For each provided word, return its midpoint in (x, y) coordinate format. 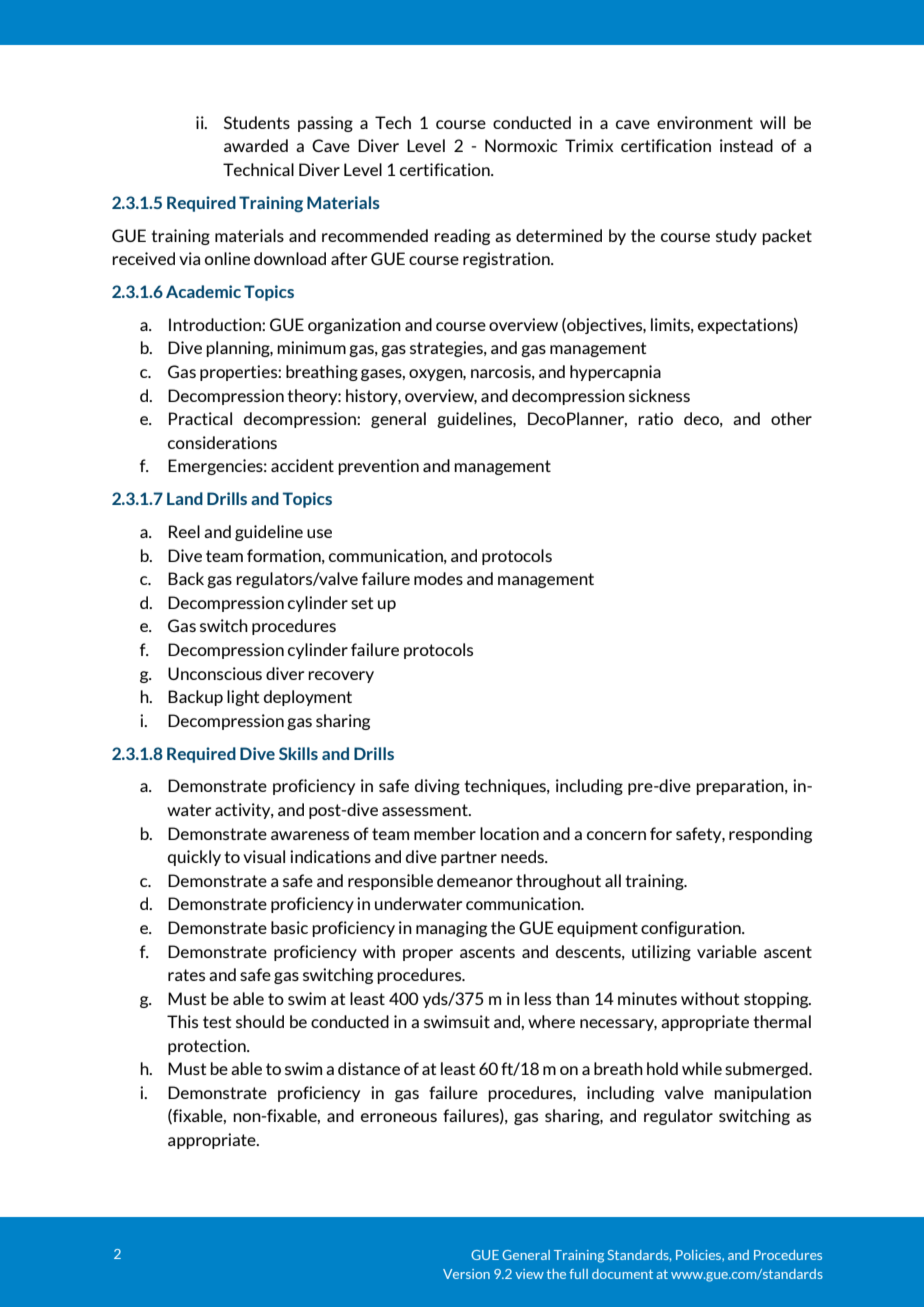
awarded (256, 145)
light (243, 698)
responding (770, 835)
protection (208, 1047)
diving (437, 787)
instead (746, 145)
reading (462, 237)
